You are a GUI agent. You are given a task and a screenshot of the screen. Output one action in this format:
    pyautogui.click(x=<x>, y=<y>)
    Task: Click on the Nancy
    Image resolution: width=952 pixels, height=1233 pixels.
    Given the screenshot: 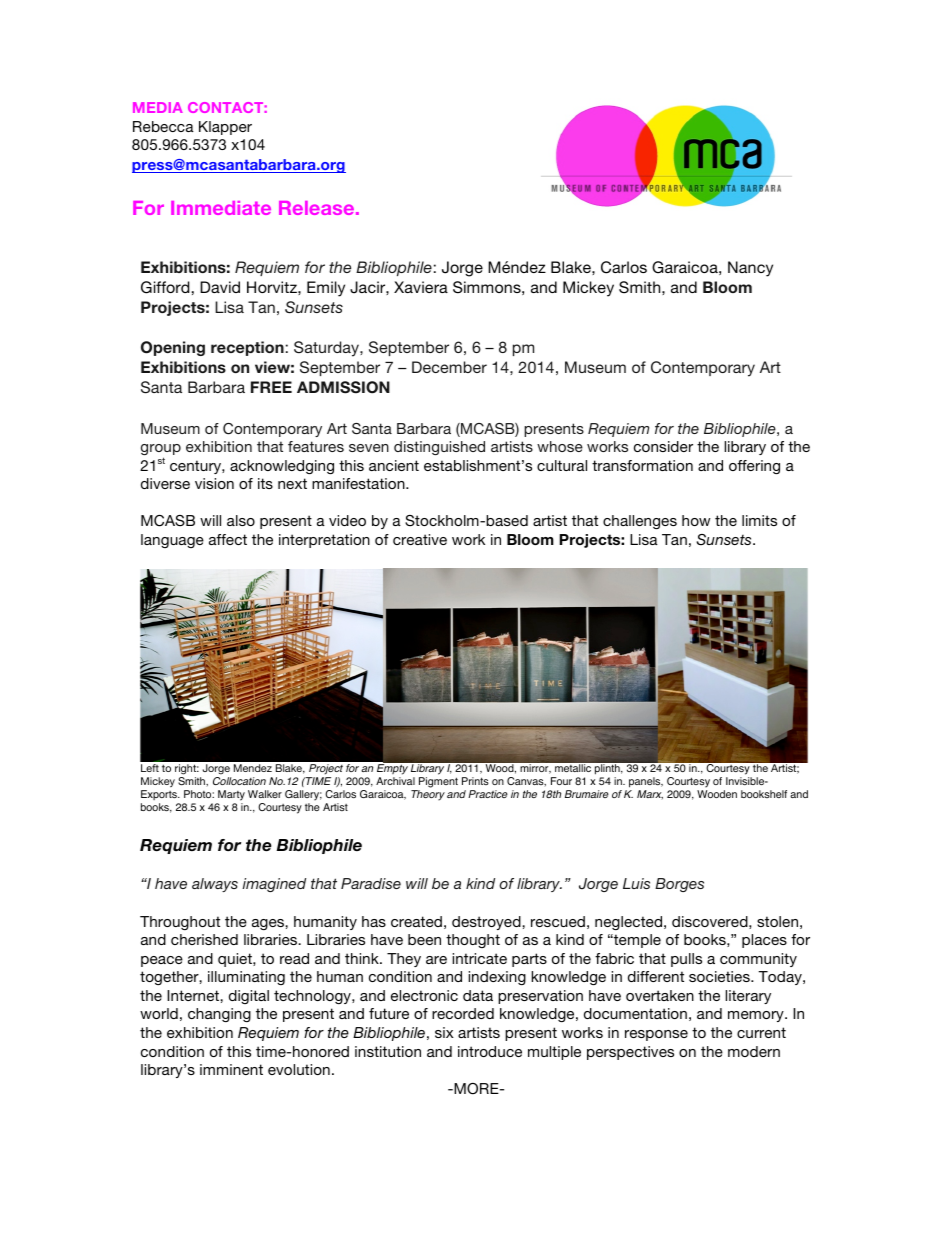 What is the action you would take?
    pyautogui.click(x=750, y=269)
